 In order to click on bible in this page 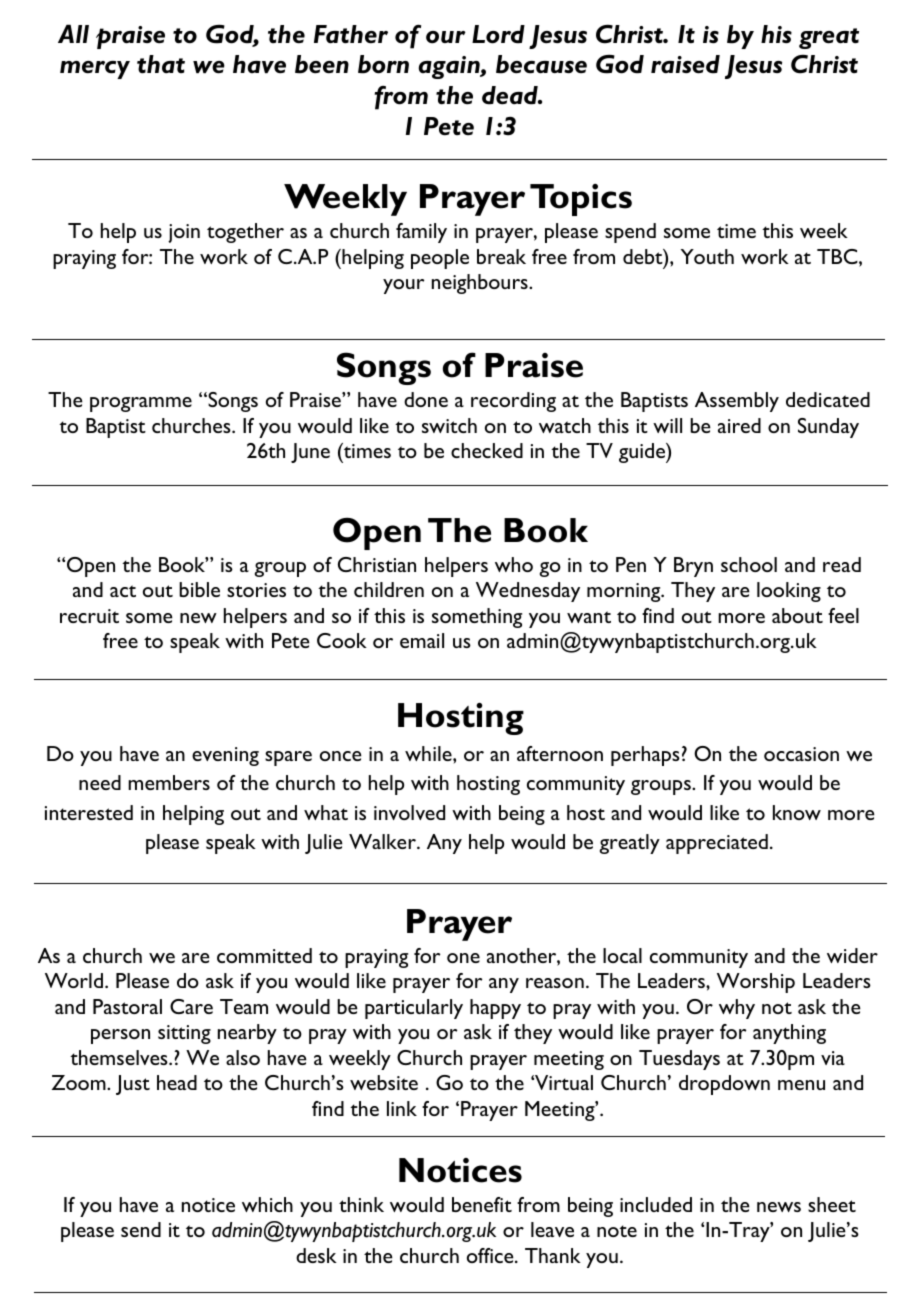, I will do `click(199, 589)`.
